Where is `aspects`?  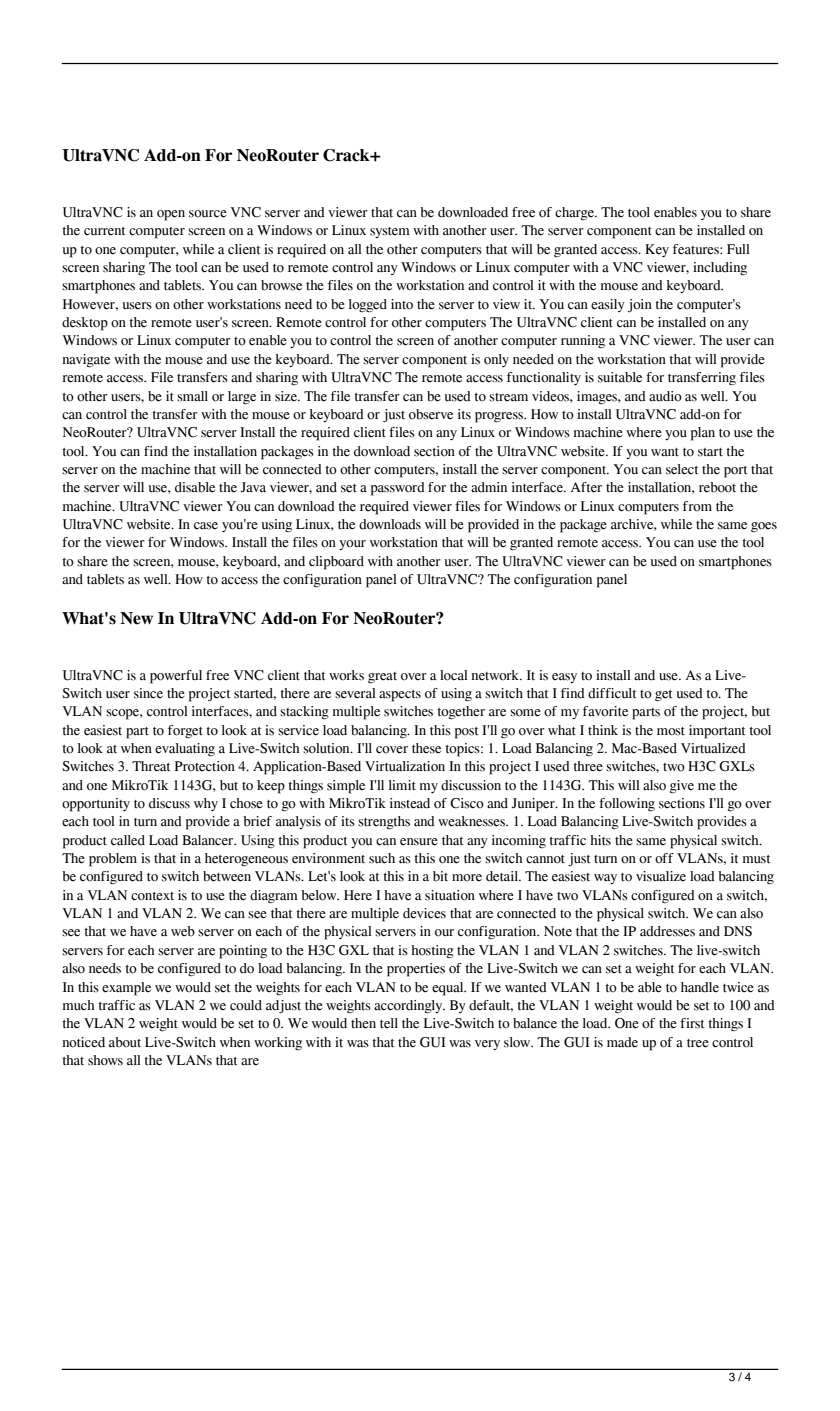 aspects is located at coordinates (400, 696).
